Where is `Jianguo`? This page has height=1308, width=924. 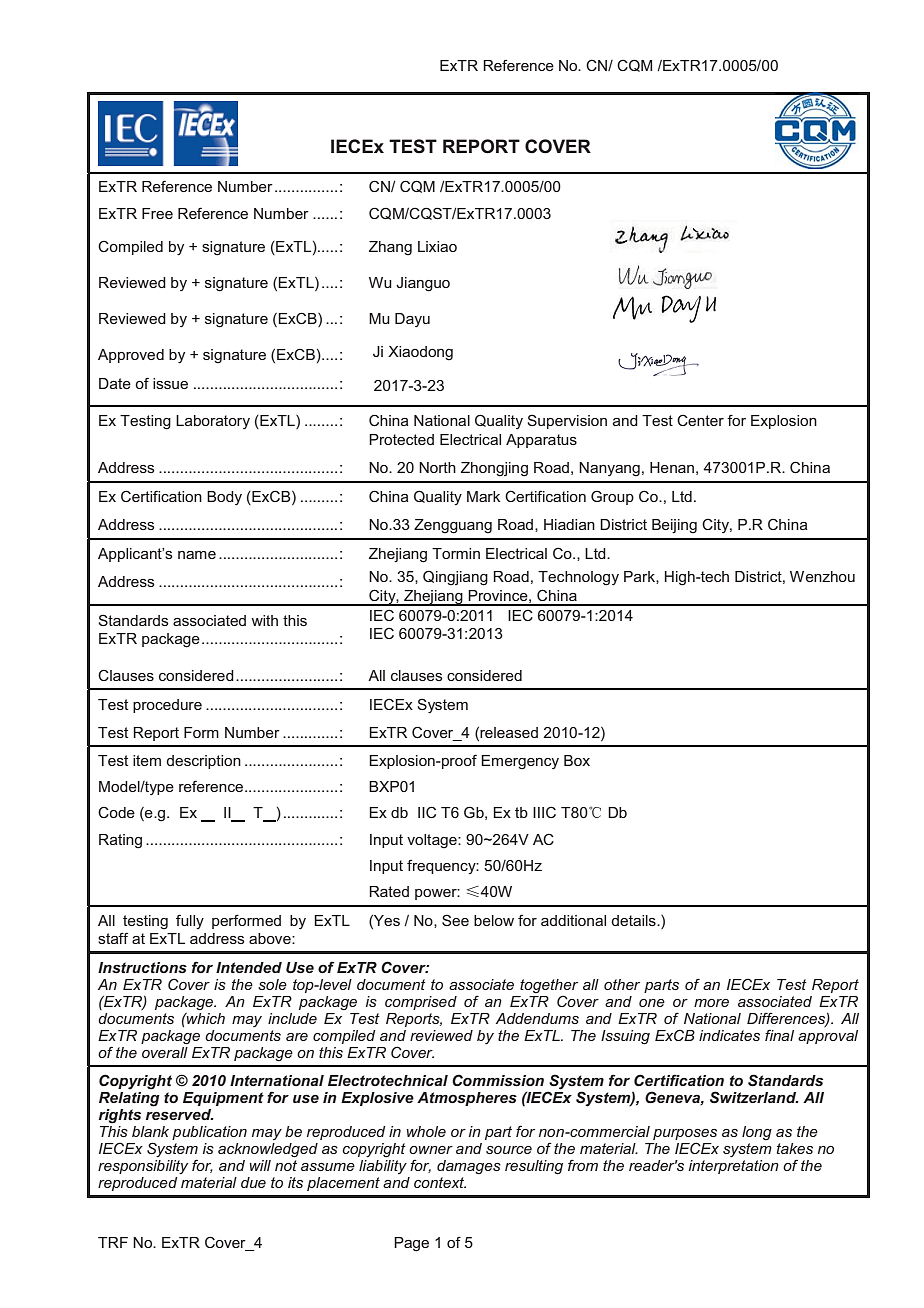
Jianguo is located at coordinates (423, 284).
